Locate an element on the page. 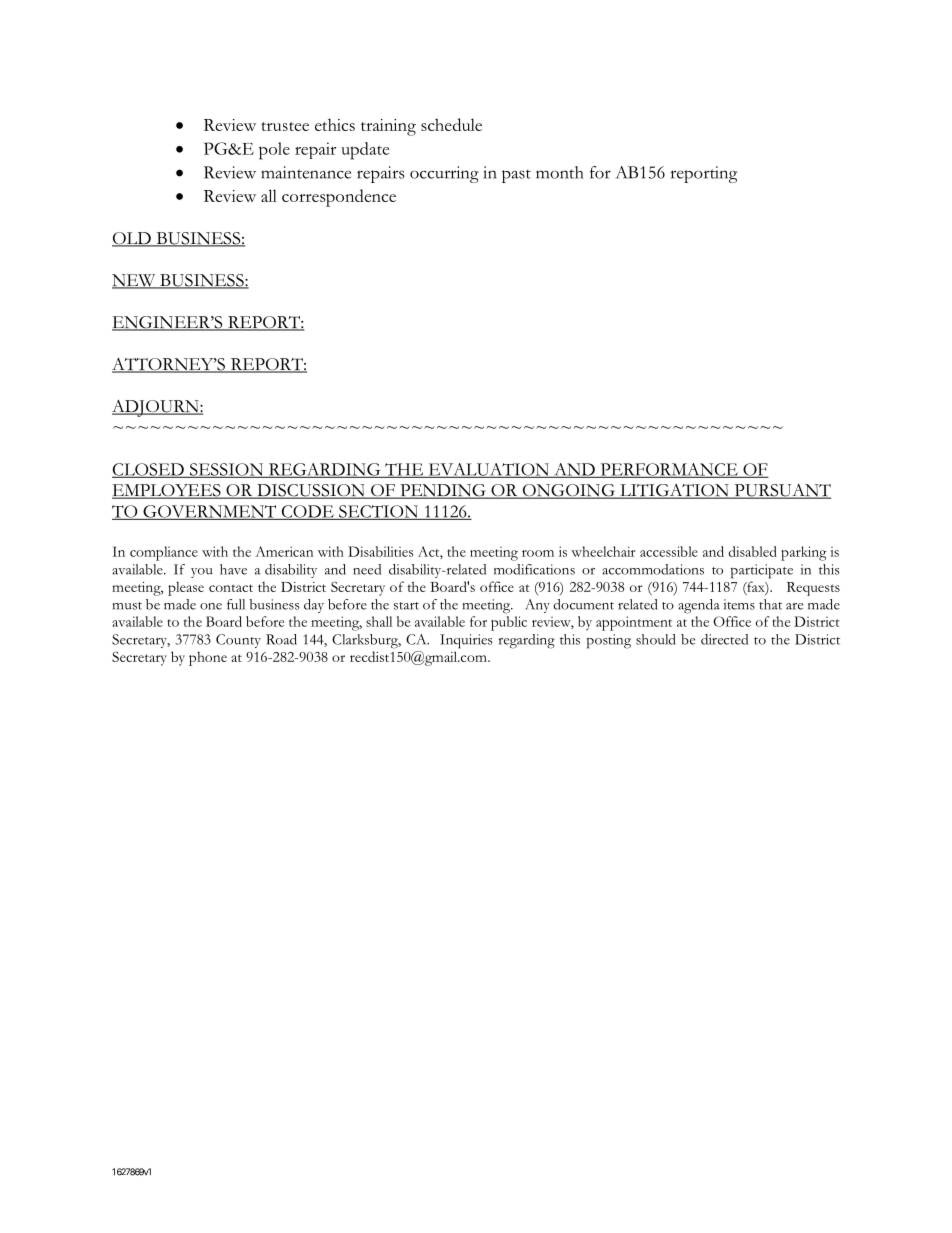  schedule is located at coordinates (451, 124).
